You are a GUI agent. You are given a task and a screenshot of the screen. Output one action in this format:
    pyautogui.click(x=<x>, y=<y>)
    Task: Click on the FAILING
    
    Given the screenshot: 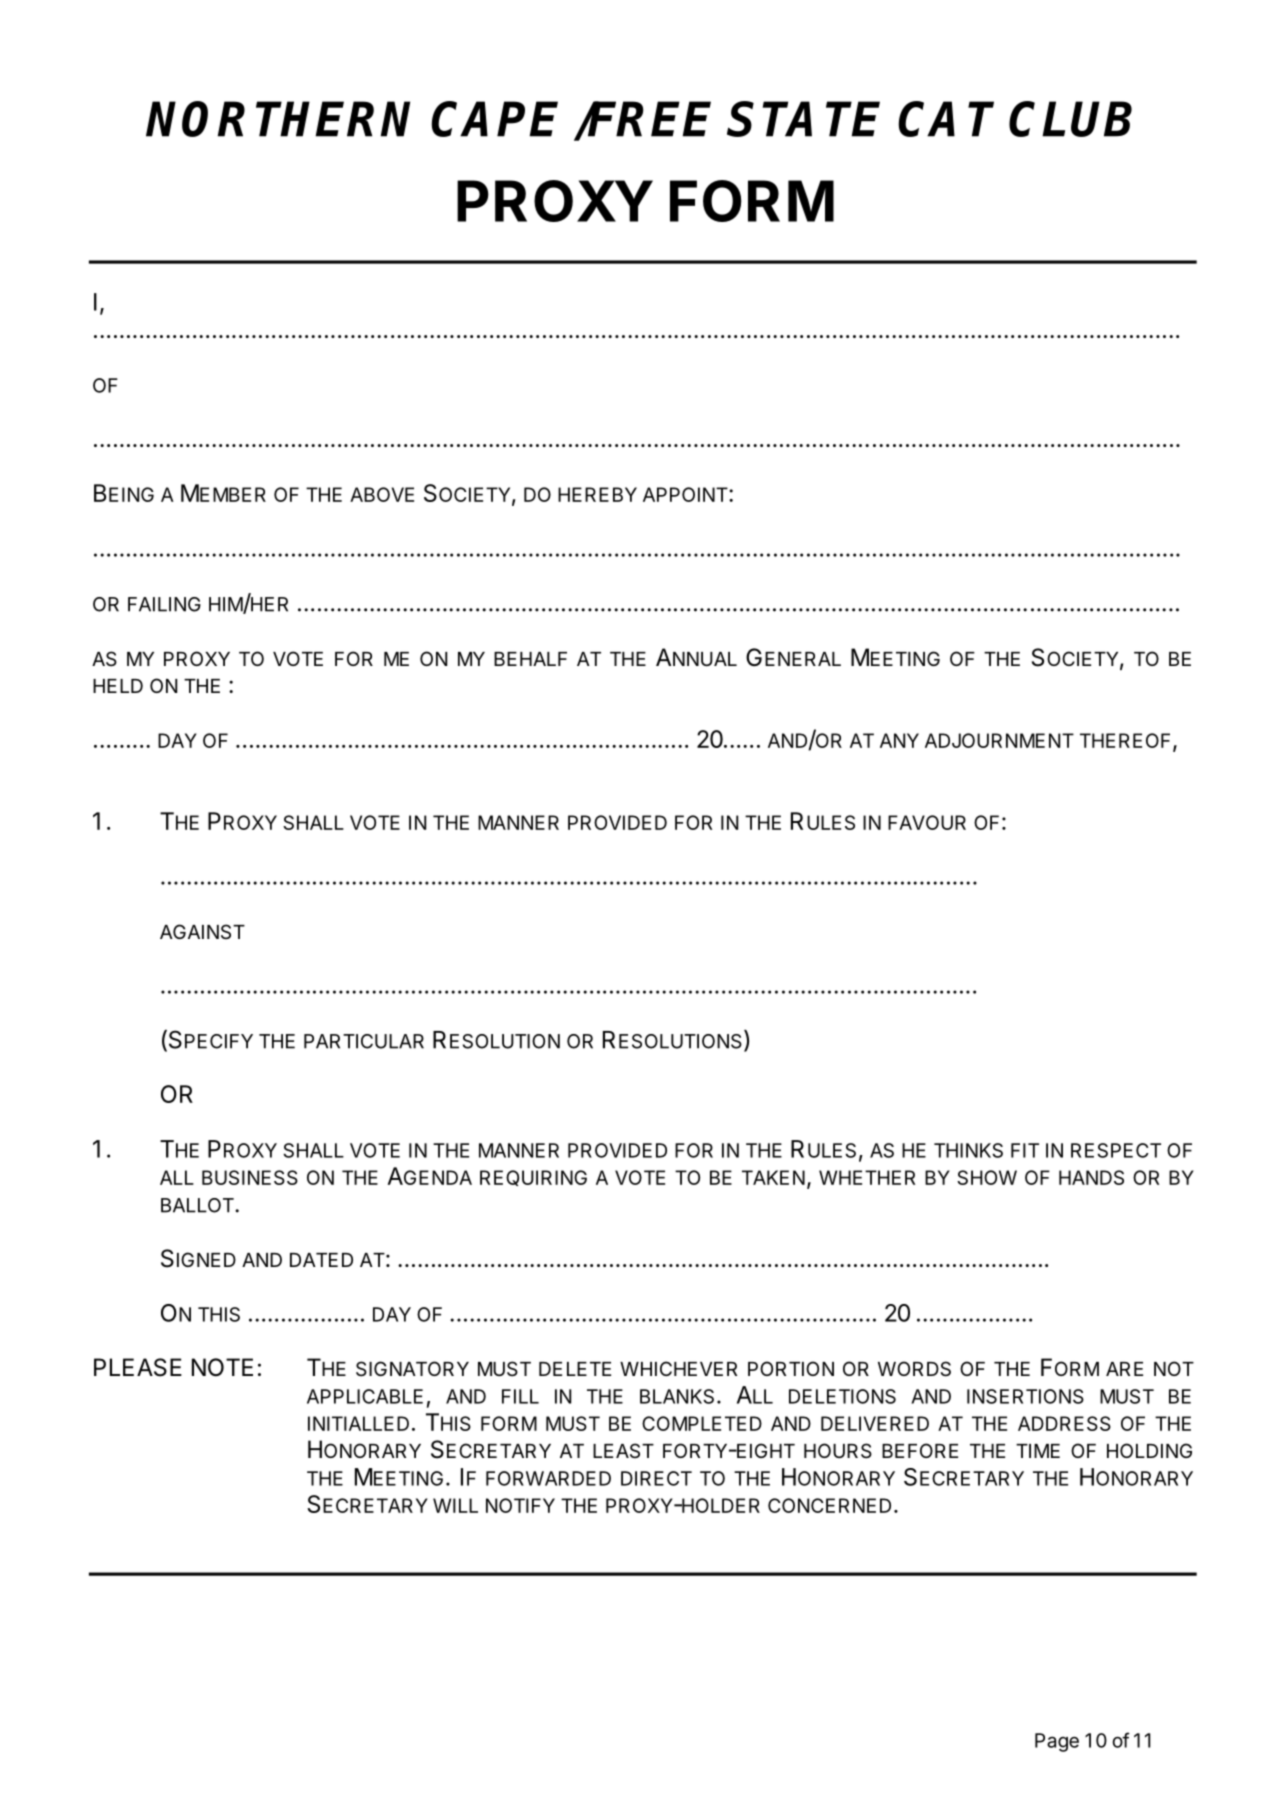 What is the action you would take?
    pyautogui.click(x=164, y=604)
